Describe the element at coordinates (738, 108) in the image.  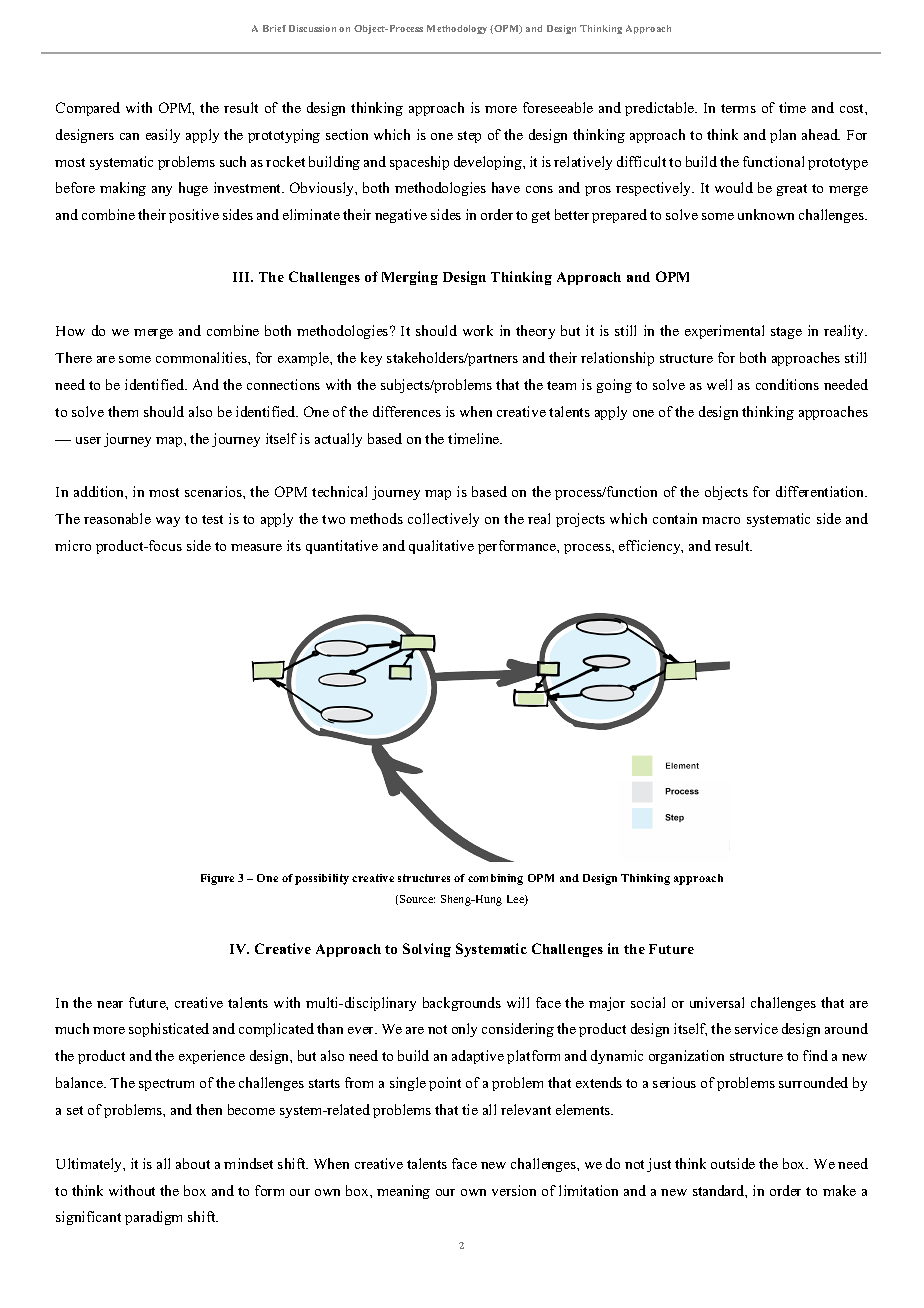
I see `terms` at that location.
